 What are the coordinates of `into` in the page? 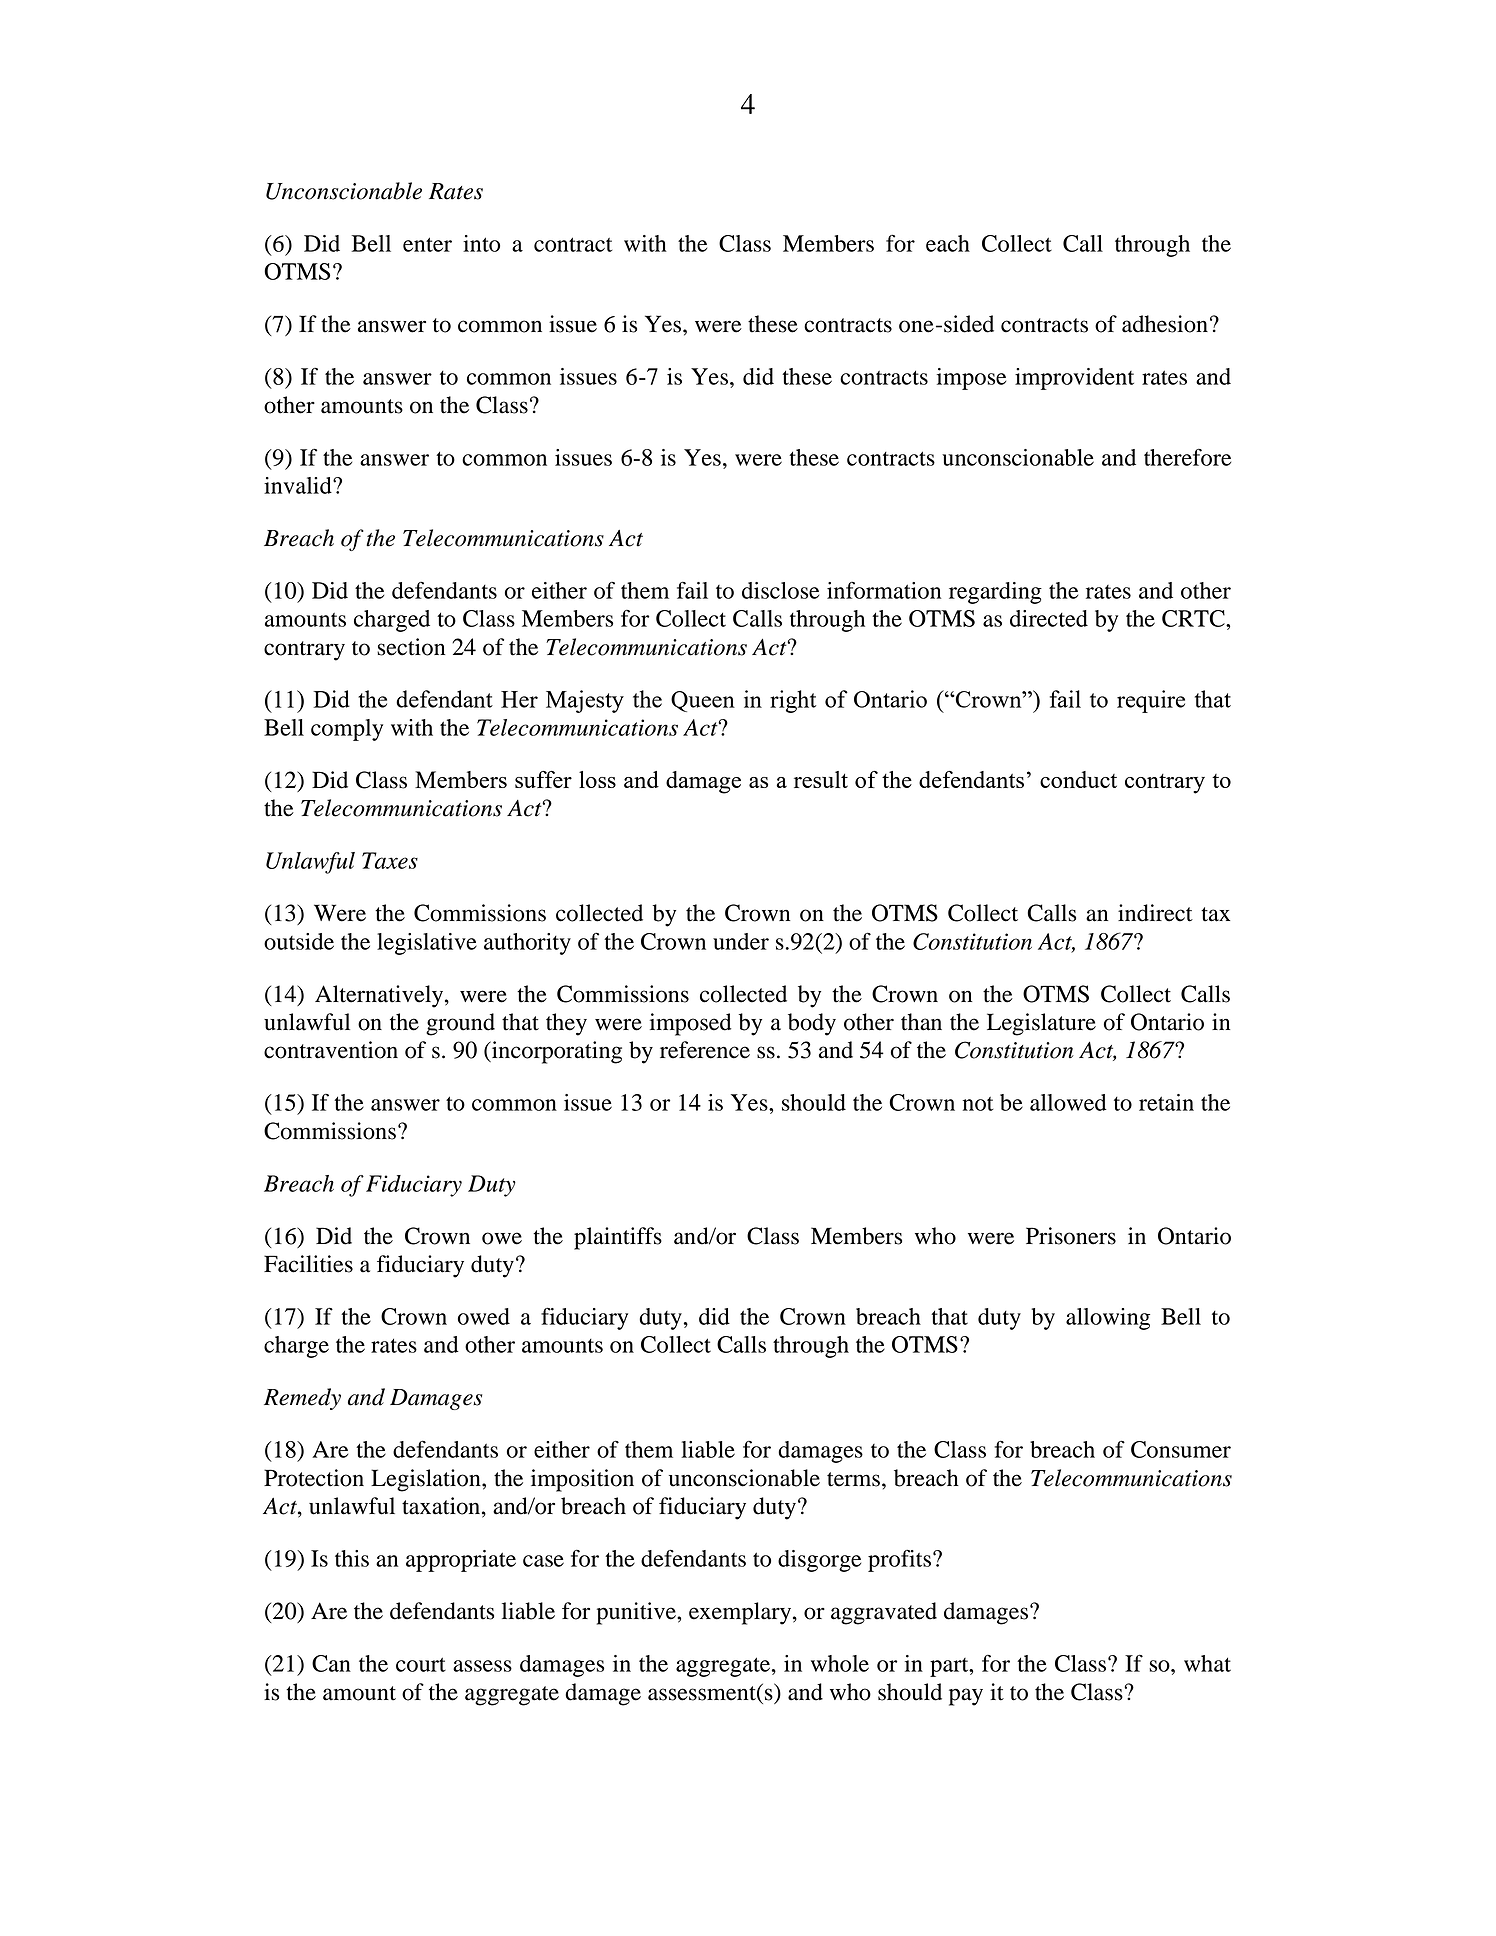 It's located at (481, 243).
